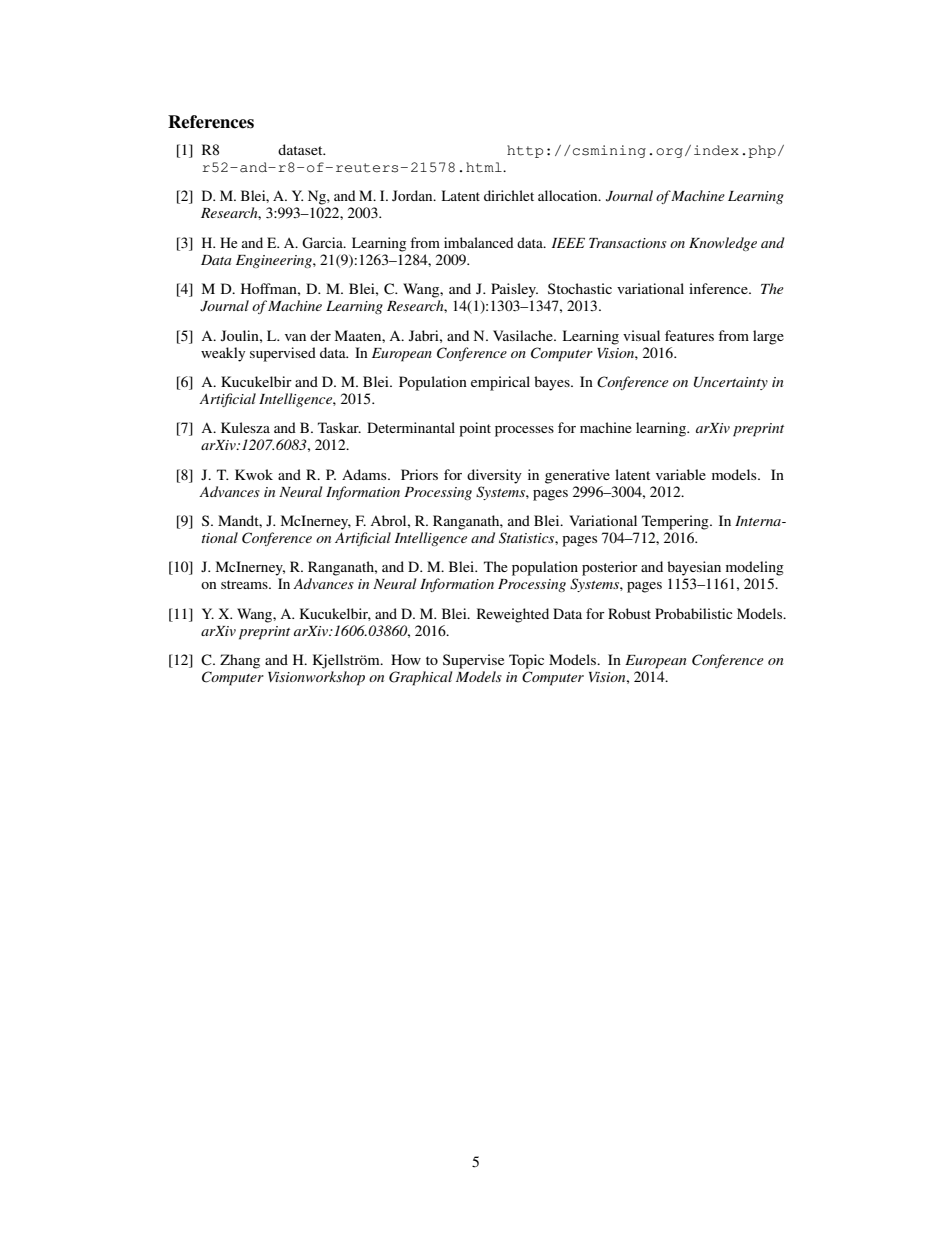  I want to click on Topic, so click(526, 661).
